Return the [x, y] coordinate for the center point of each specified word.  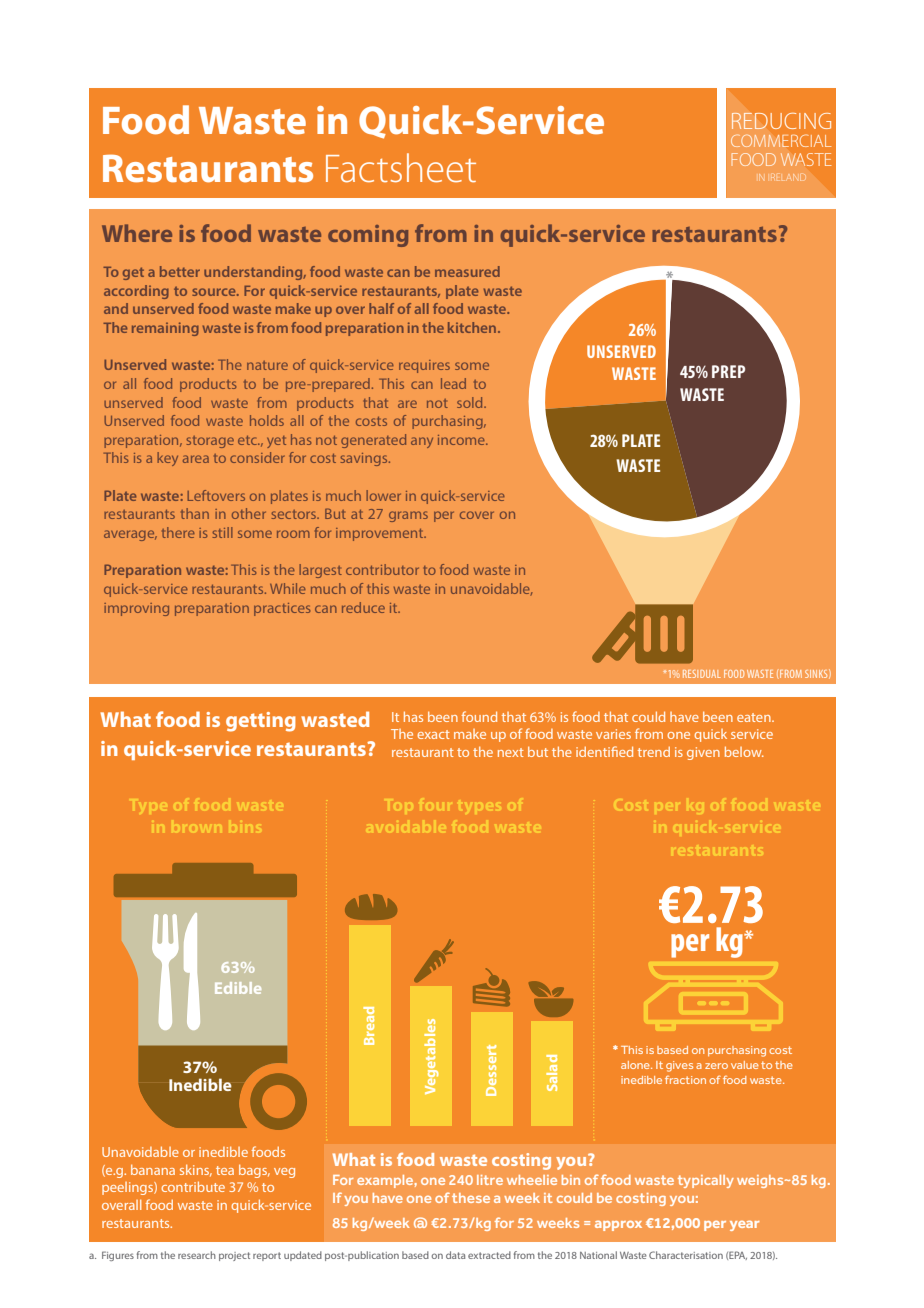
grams [408, 516]
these [471, 1198]
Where [137, 233]
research [197, 1255]
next [511, 752]
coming [368, 236]
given [703, 753]
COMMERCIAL [781, 140]
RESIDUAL [702, 674]
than [195, 513]
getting [261, 722]
